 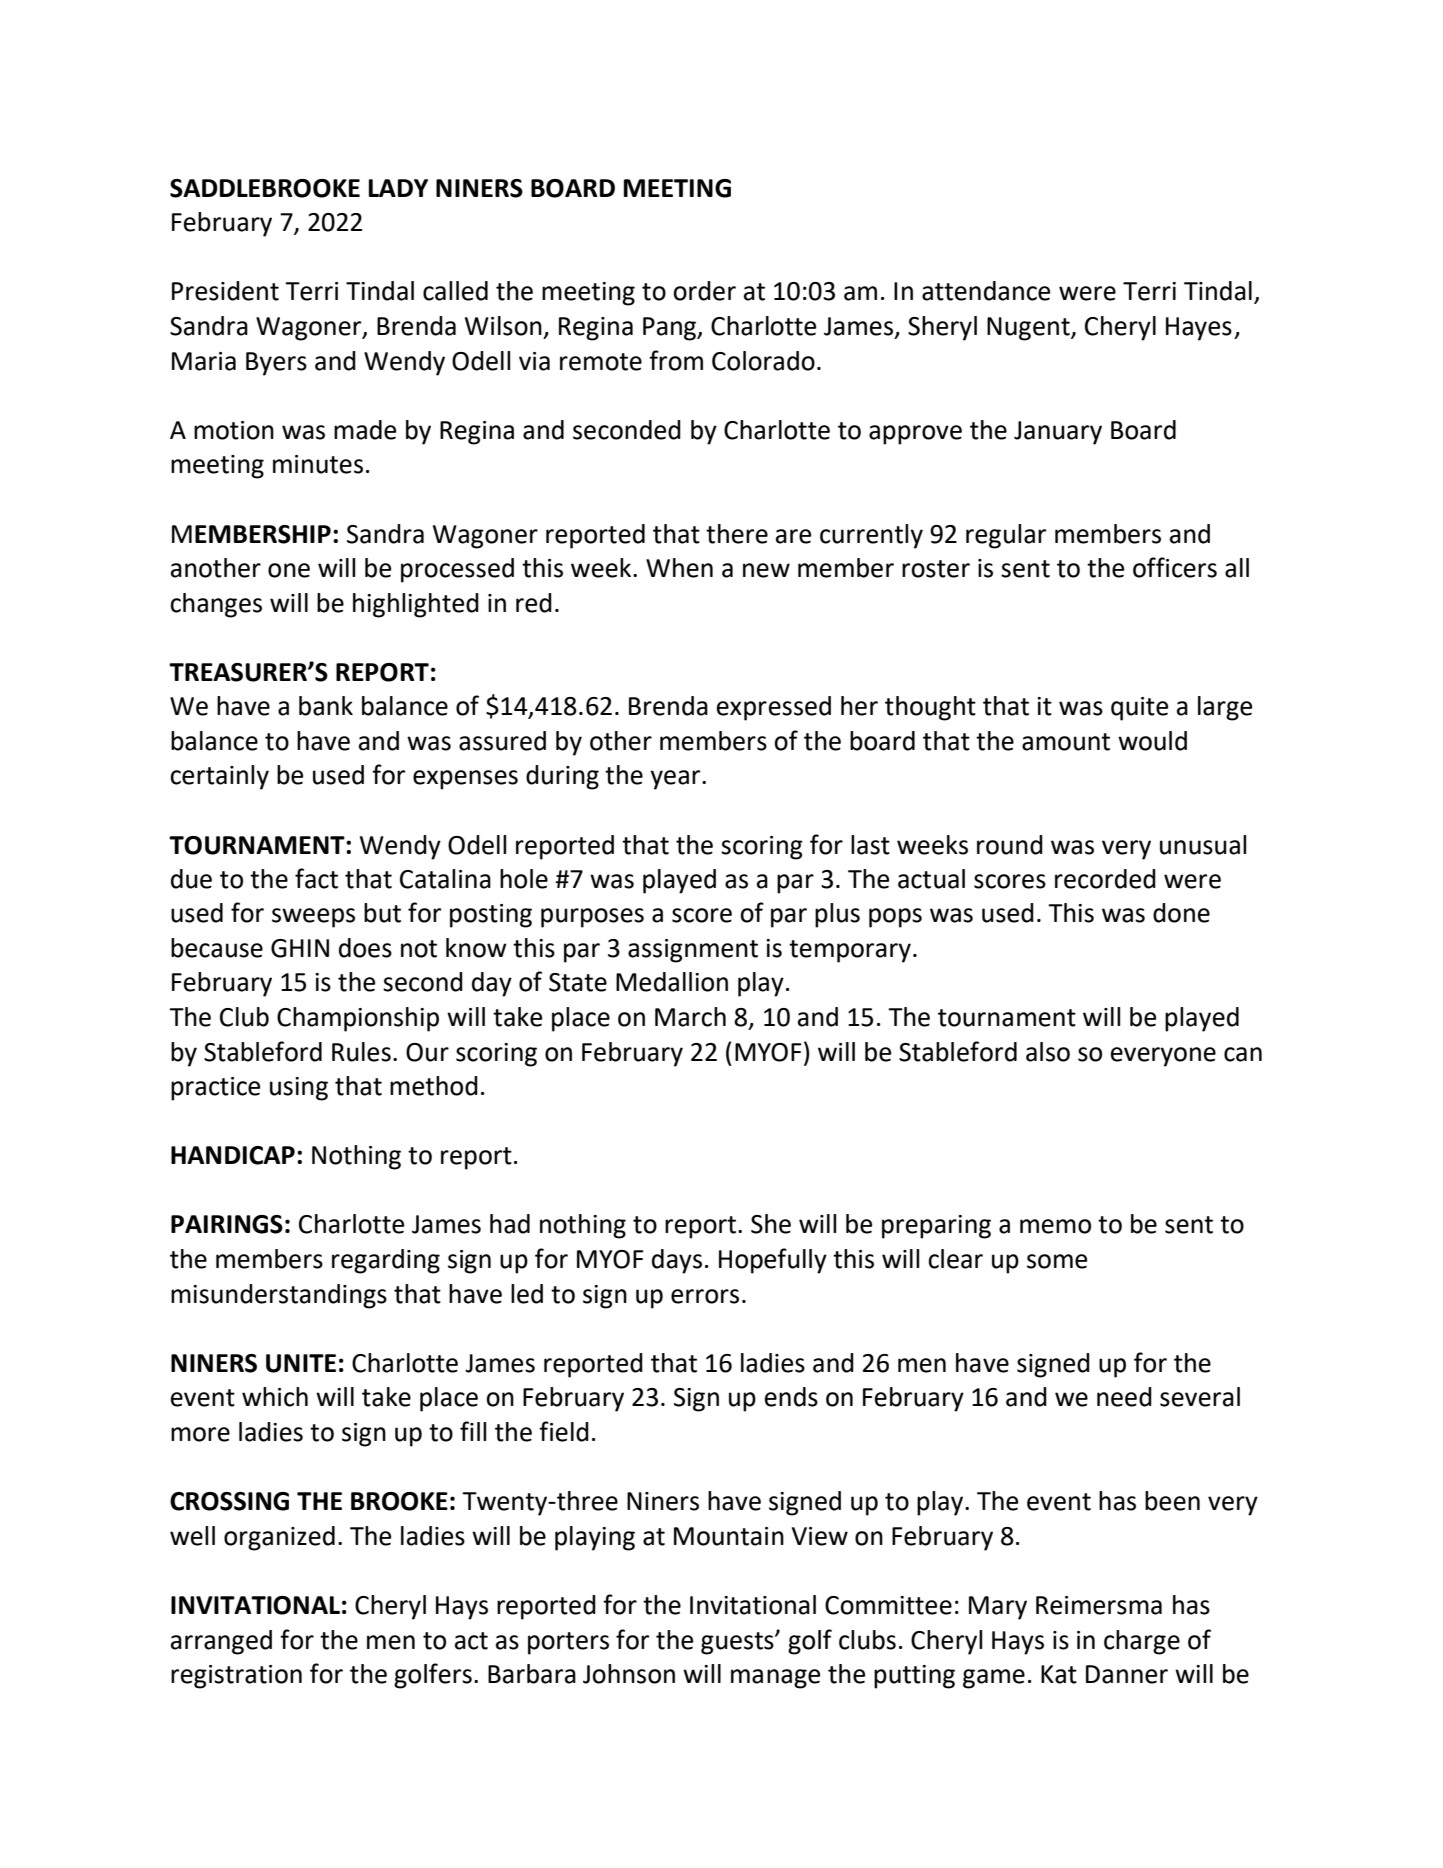 What do you see at coordinates (986, 291) in the image?
I see `attendance` at bounding box center [986, 291].
